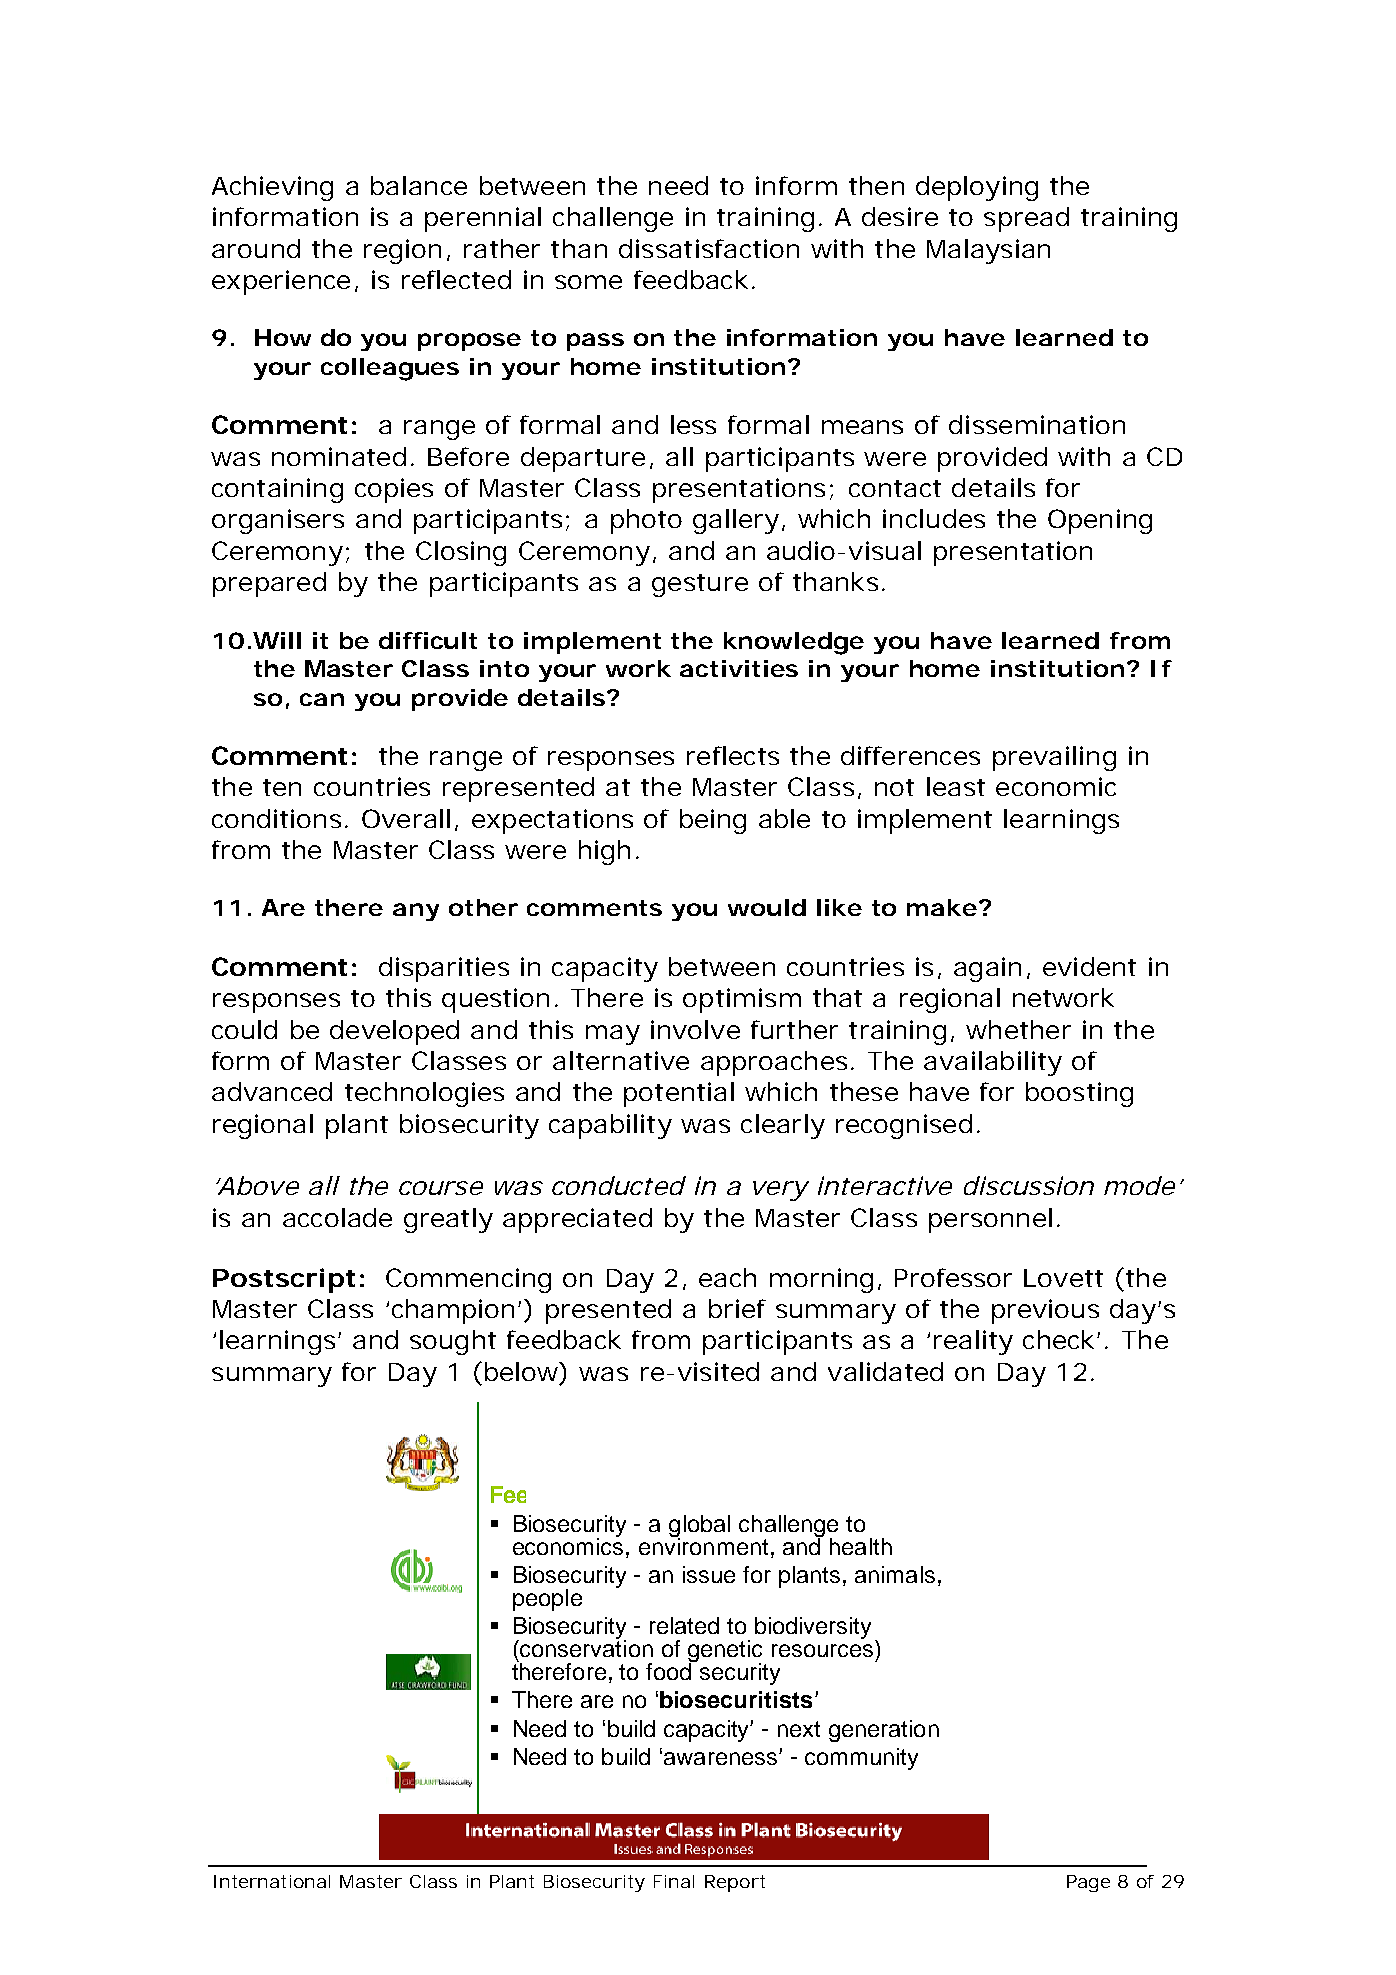  Describe the element at coordinates (281, 282) in the image. I see `experience` at that location.
